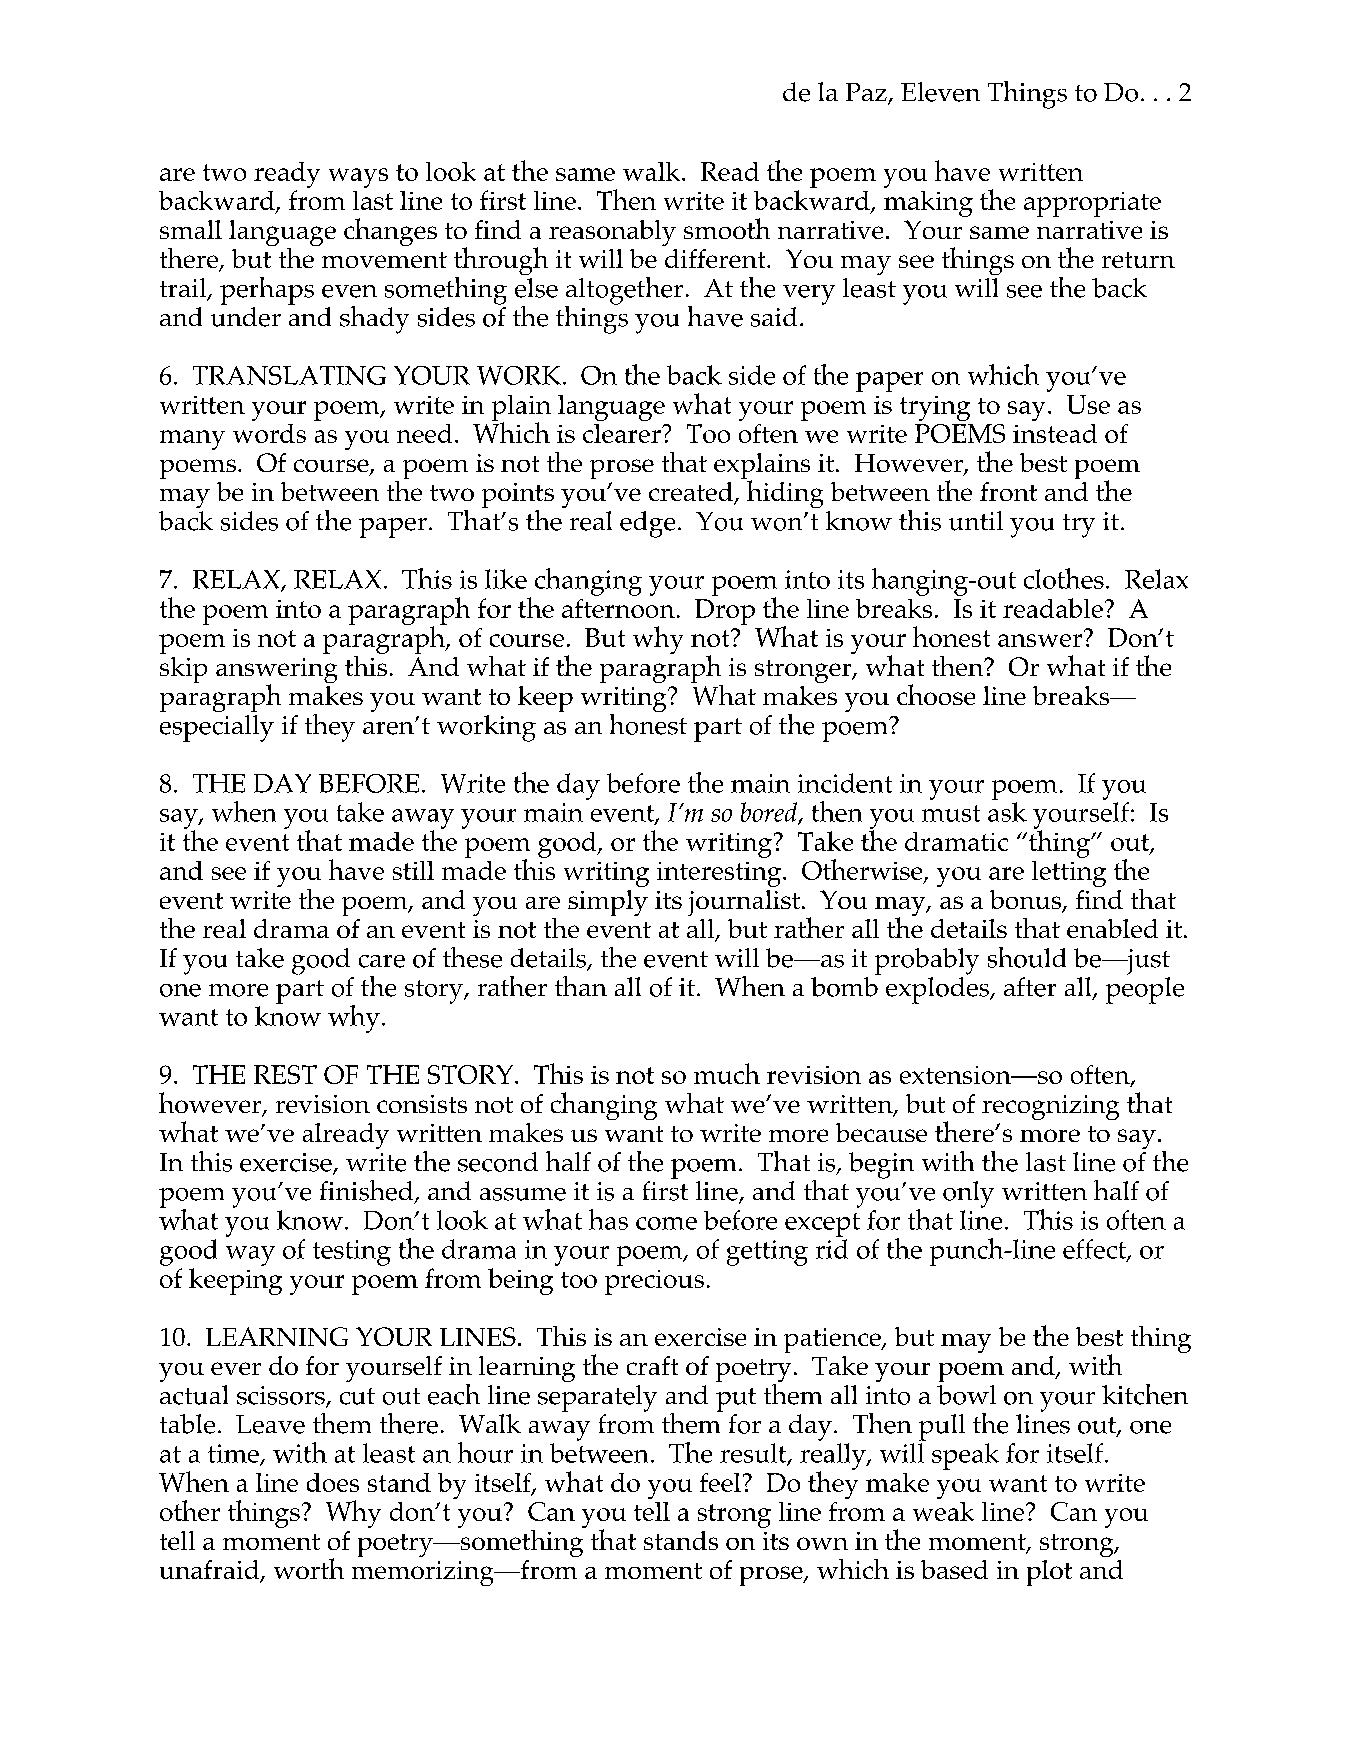 The width and height of the page is (1351, 1748). What do you see at coordinates (309, 1568) in the page?
I see `worth` at bounding box center [309, 1568].
